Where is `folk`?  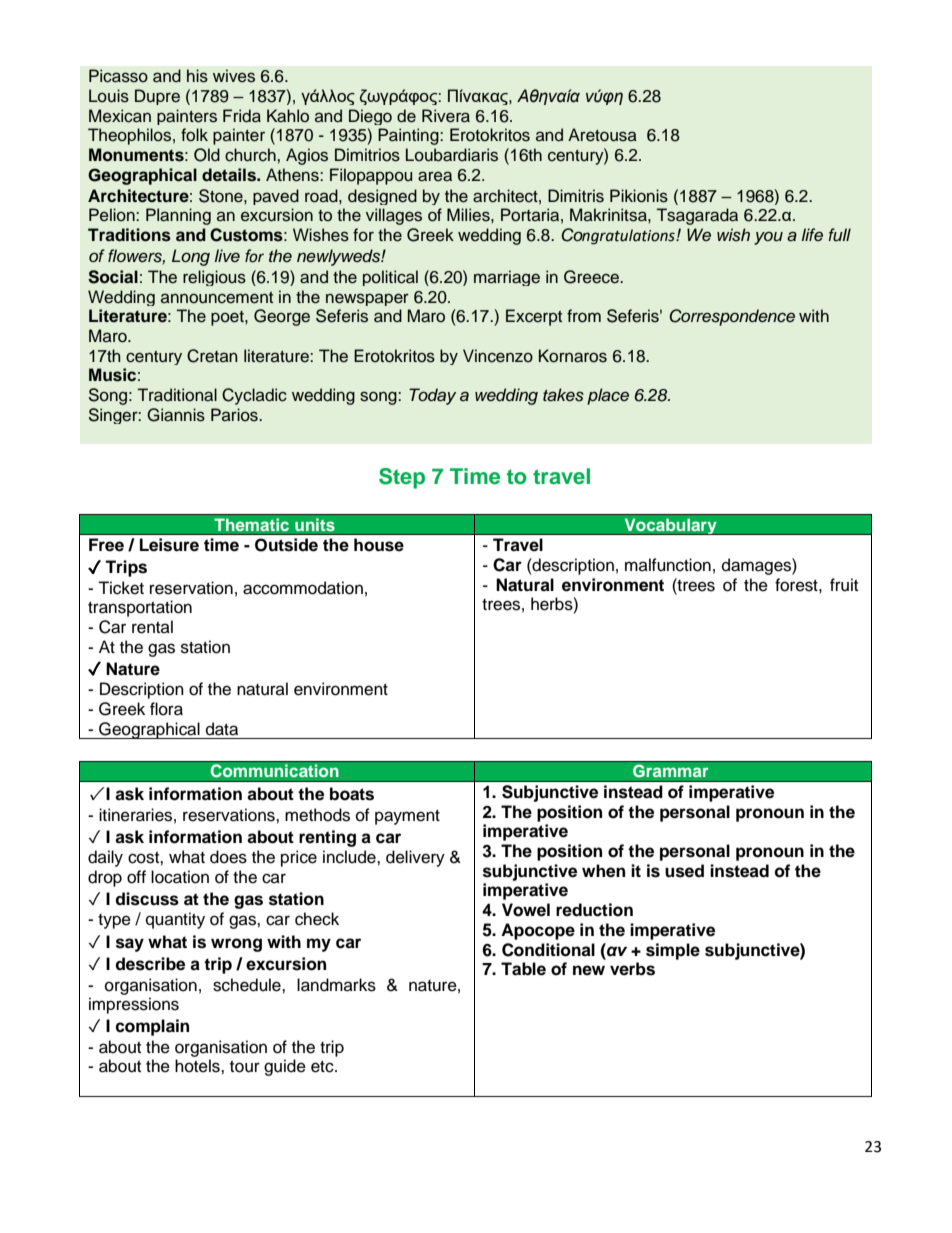 folk is located at coordinates (194, 135).
